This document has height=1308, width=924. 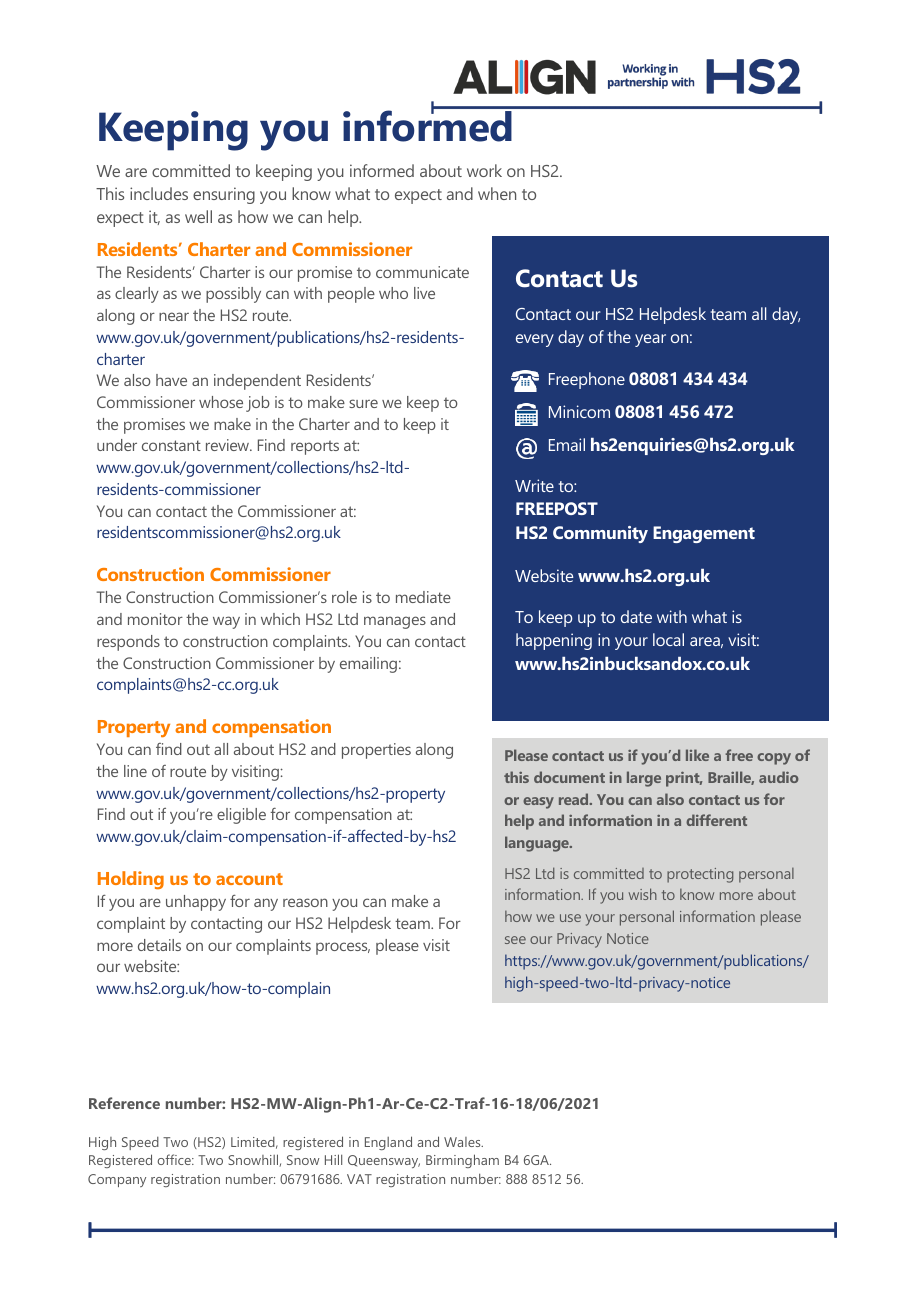 I want to click on language, so click(x=538, y=844).
